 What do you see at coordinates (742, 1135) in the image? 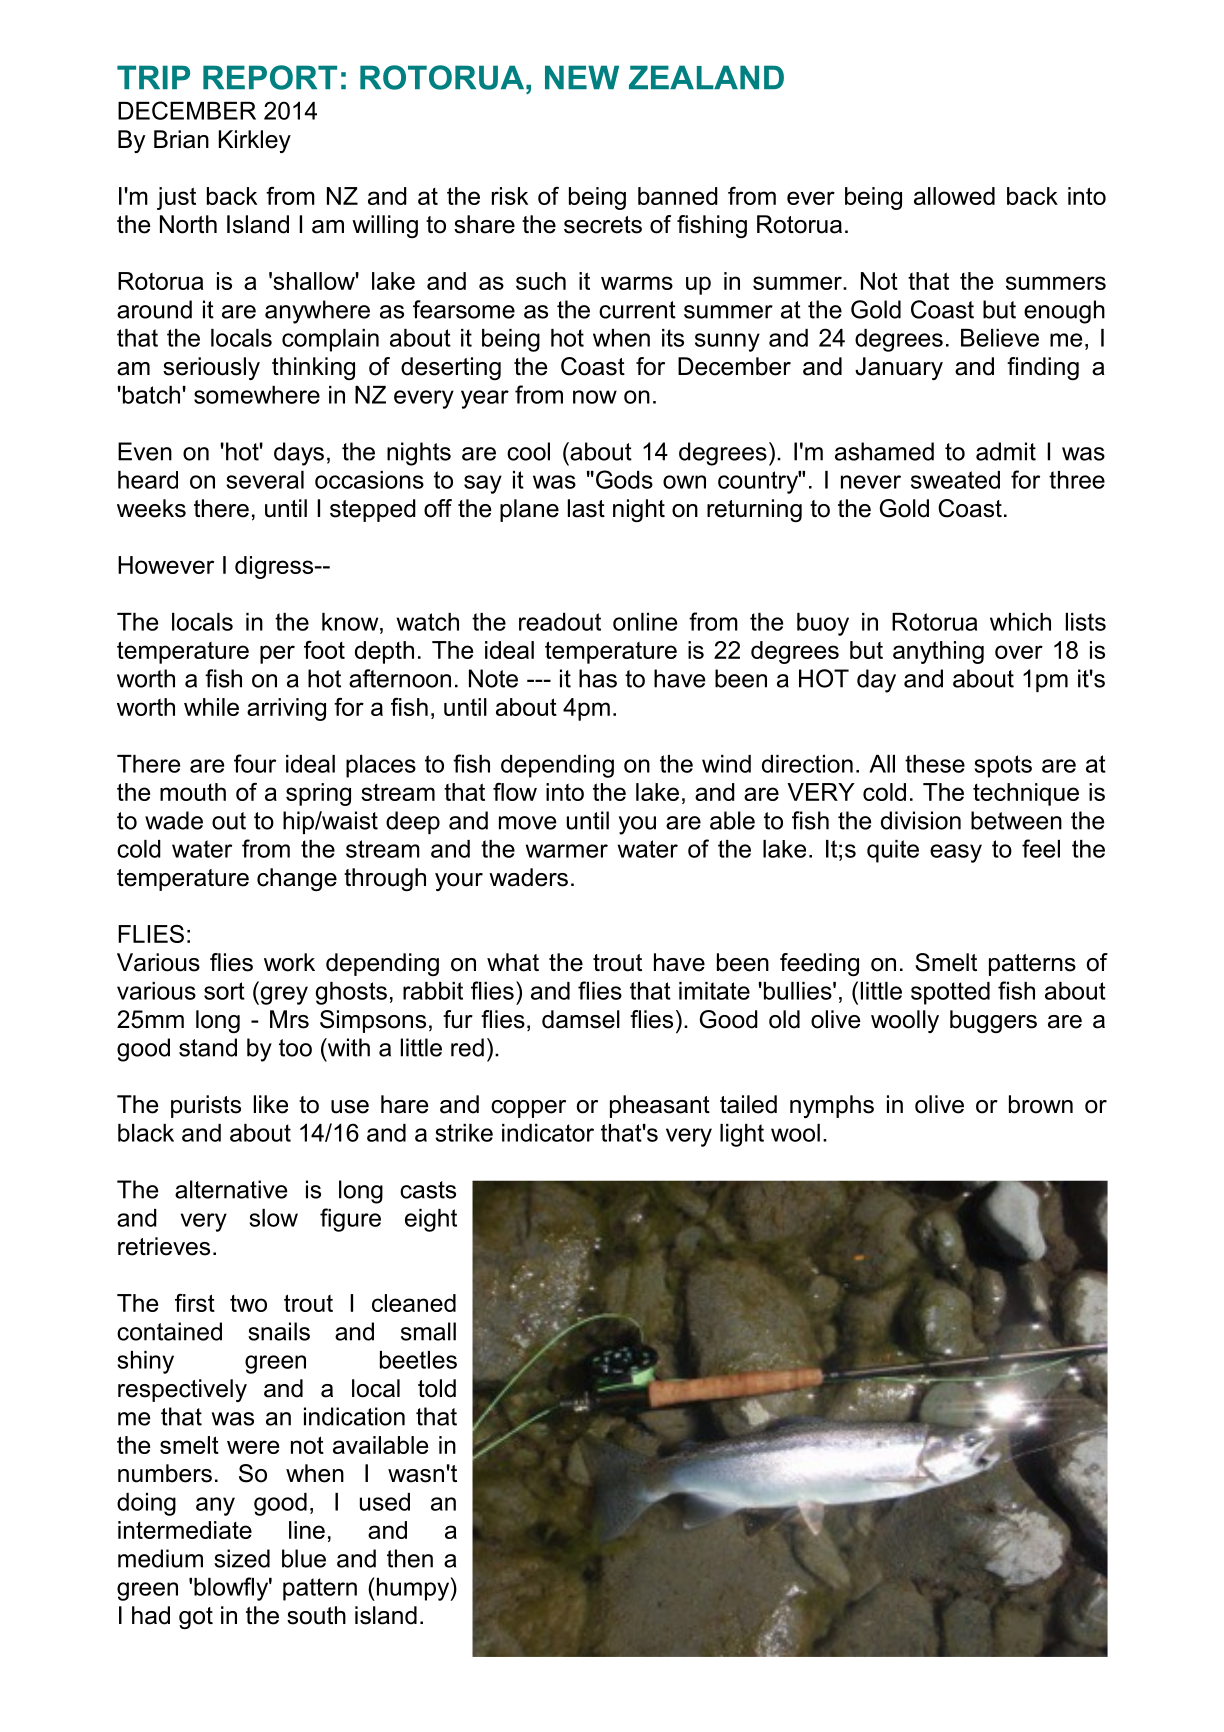
I see `light` at bounding box center [742, 1135].
